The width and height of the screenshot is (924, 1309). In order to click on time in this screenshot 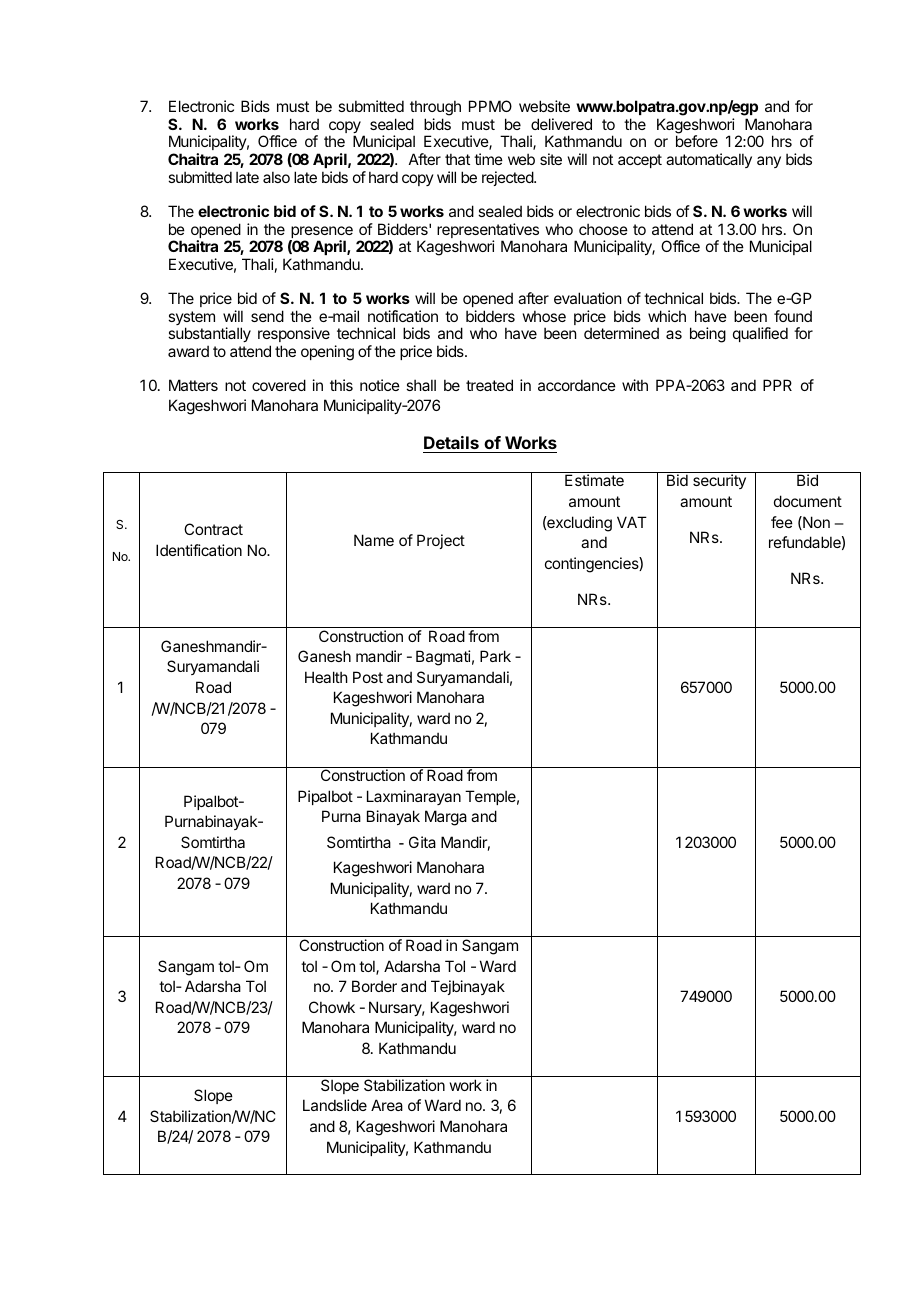, I will do `click(488, 159)`.
